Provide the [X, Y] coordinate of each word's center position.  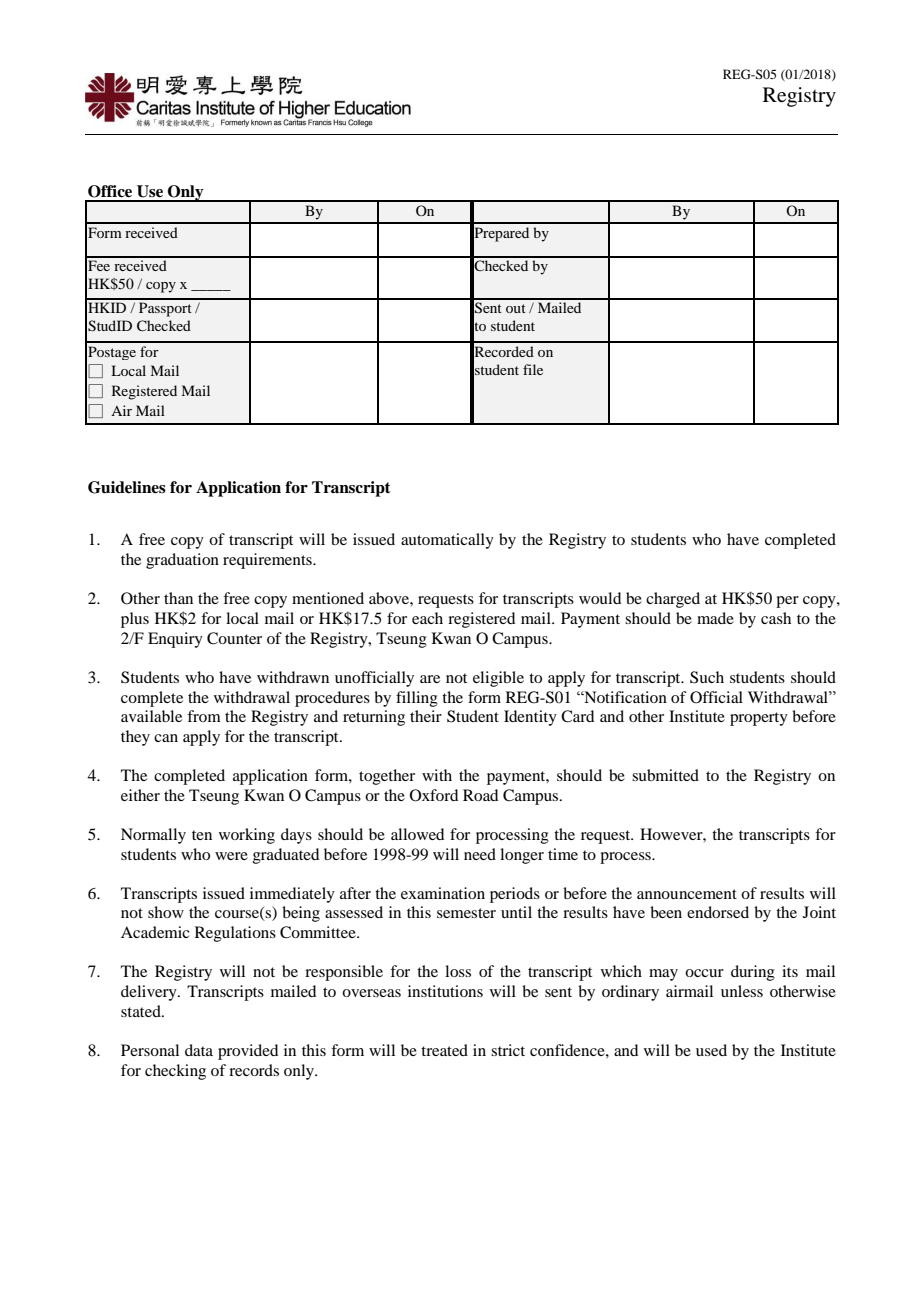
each [427, 618]
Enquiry [175, 640]
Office [110, 191]
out [516, 308]
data [199, 1050]
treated [444, 1050]
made [715, 618]
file [533, 369]
